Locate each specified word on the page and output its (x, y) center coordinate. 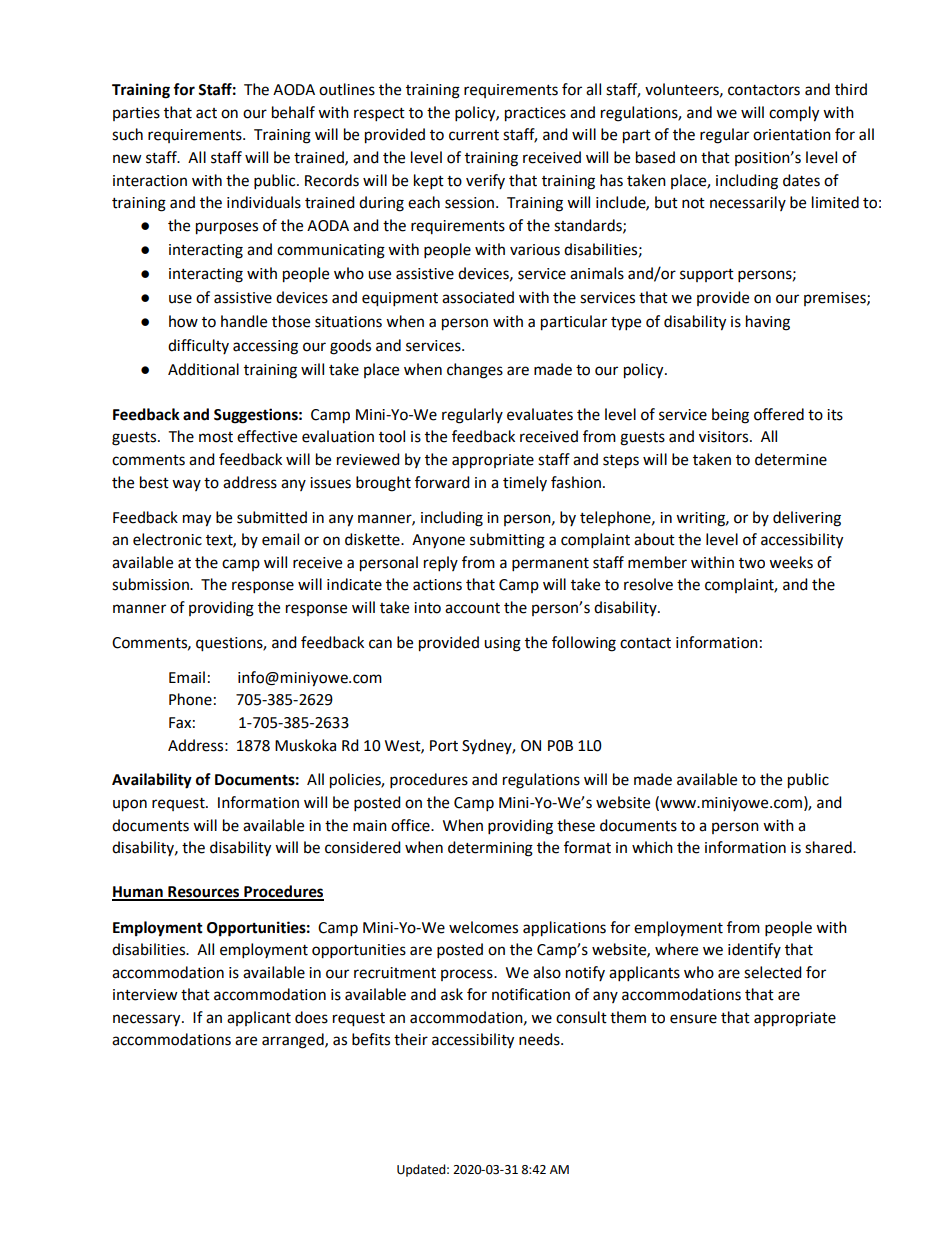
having (768, 323)
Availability (152, 781)
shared (829, 847)
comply (794, 114)
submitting (507, 541)
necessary (148, 1020)
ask (452, 994)
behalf (293, 112)
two (752, 563)
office (411, 825)
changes (475, 371)
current (474, 135)
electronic (167, 539)
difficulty (198, 346)
